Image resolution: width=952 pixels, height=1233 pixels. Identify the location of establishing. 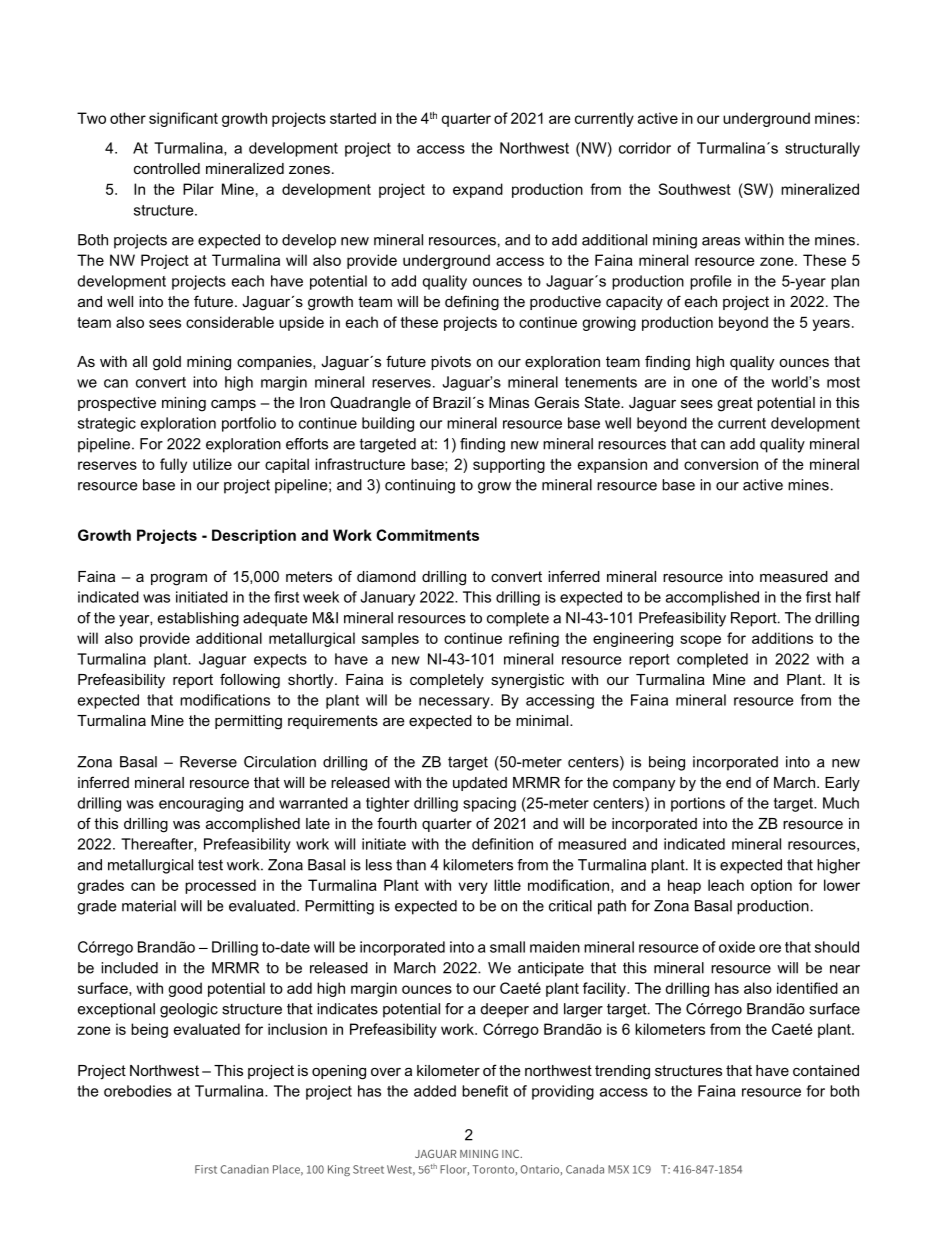
(198, 619).
